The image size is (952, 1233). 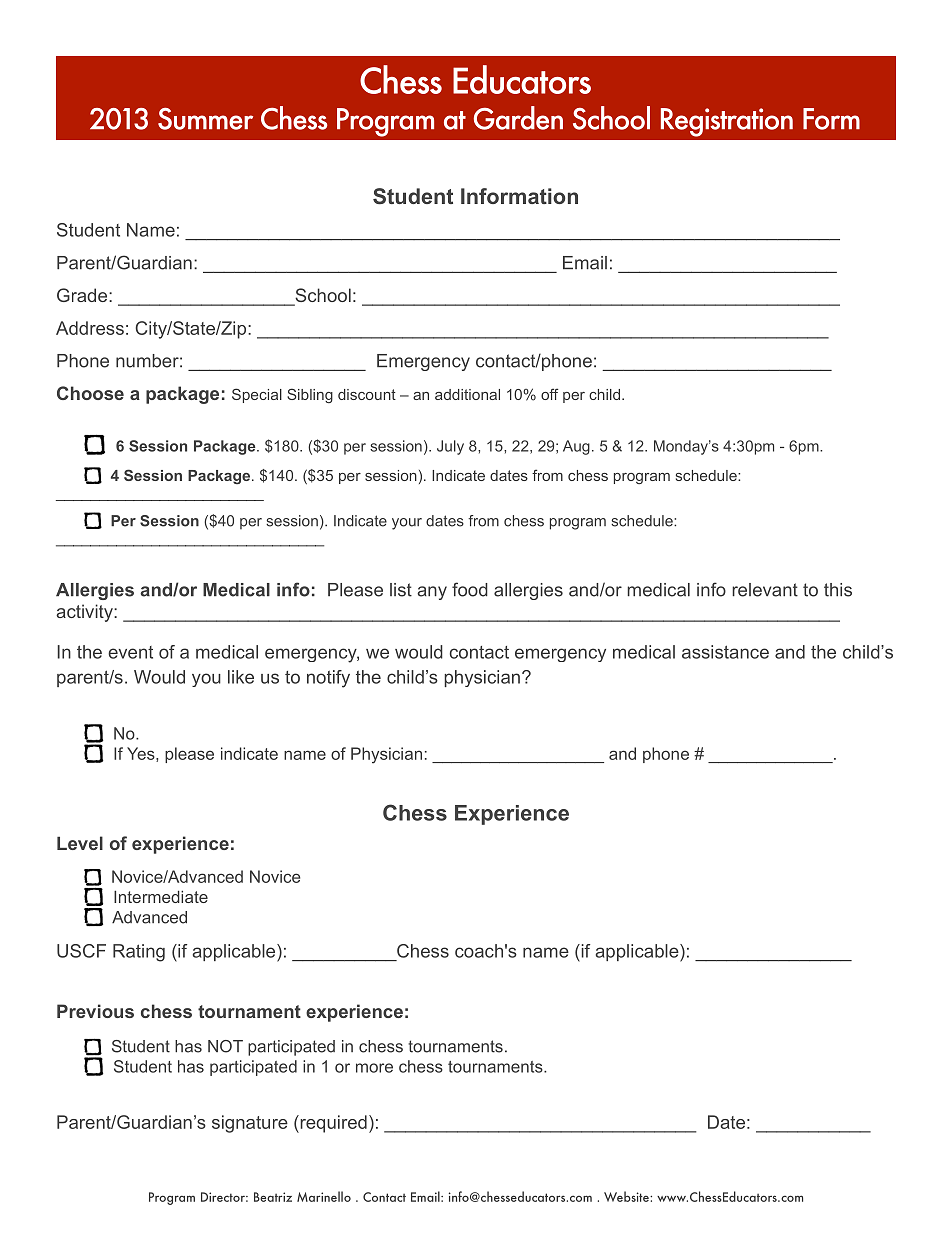 I want to click on Website, so click(x=627, y=1196).
